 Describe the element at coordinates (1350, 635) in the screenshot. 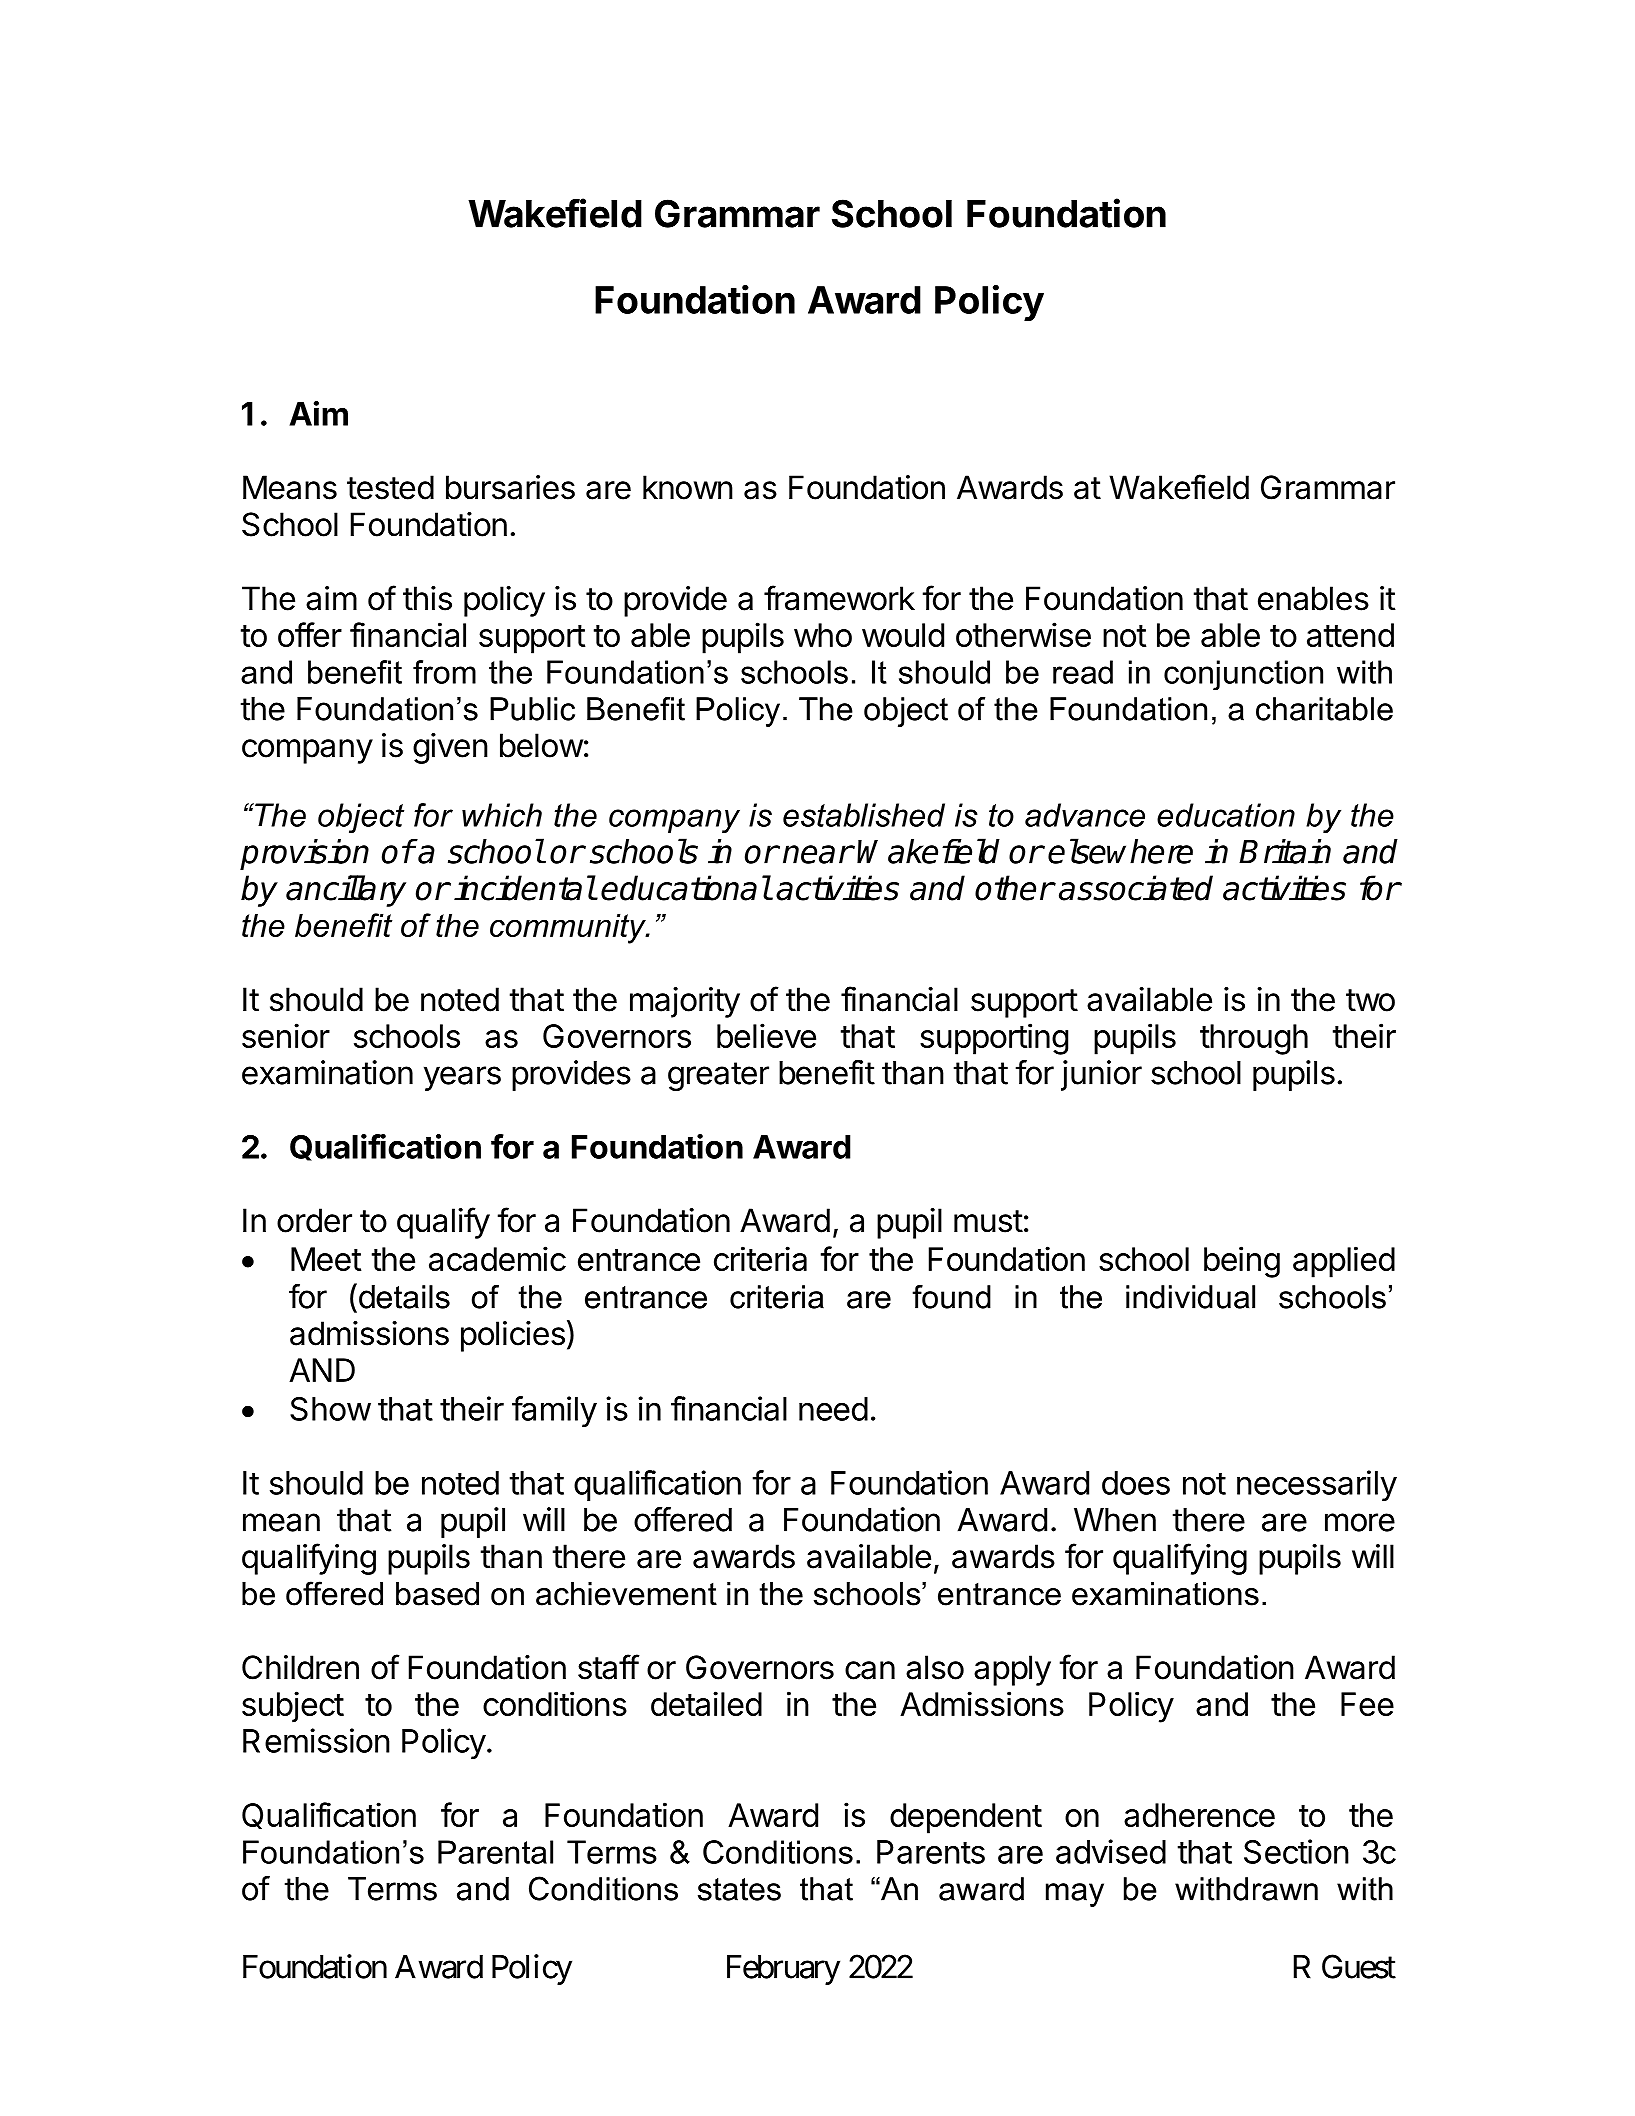

I see `attend` at that location.
